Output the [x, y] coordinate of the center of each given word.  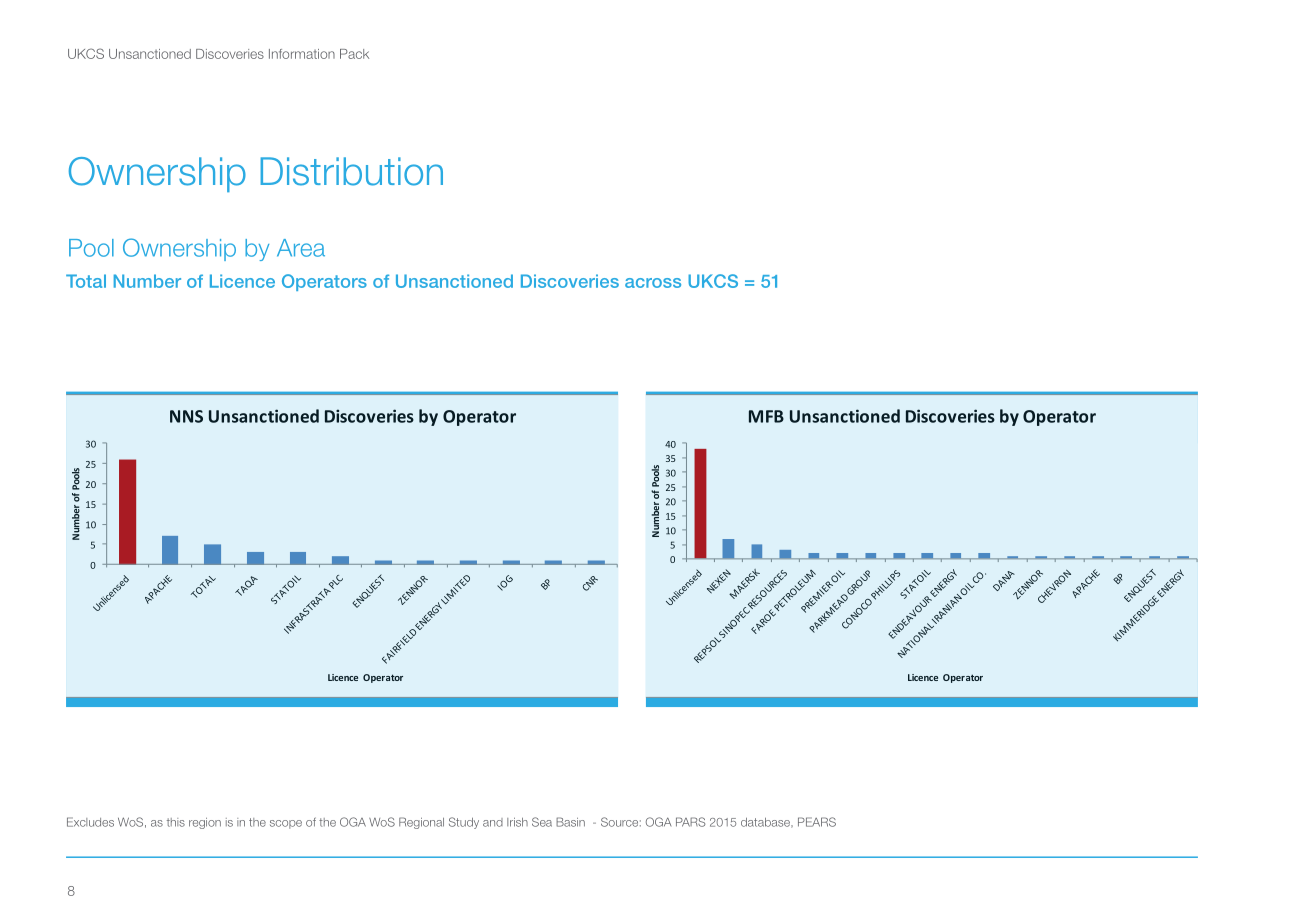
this [176, 822]
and [493, 822]
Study [464, 823]
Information [302, 54]
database [766, 823]
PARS [691, 822]
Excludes [90, 822]
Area [301, 248]
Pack [354, 54]
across [653, 283]
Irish [517, 822]
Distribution [351, 171]
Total [86, 281]
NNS [186, 416]
